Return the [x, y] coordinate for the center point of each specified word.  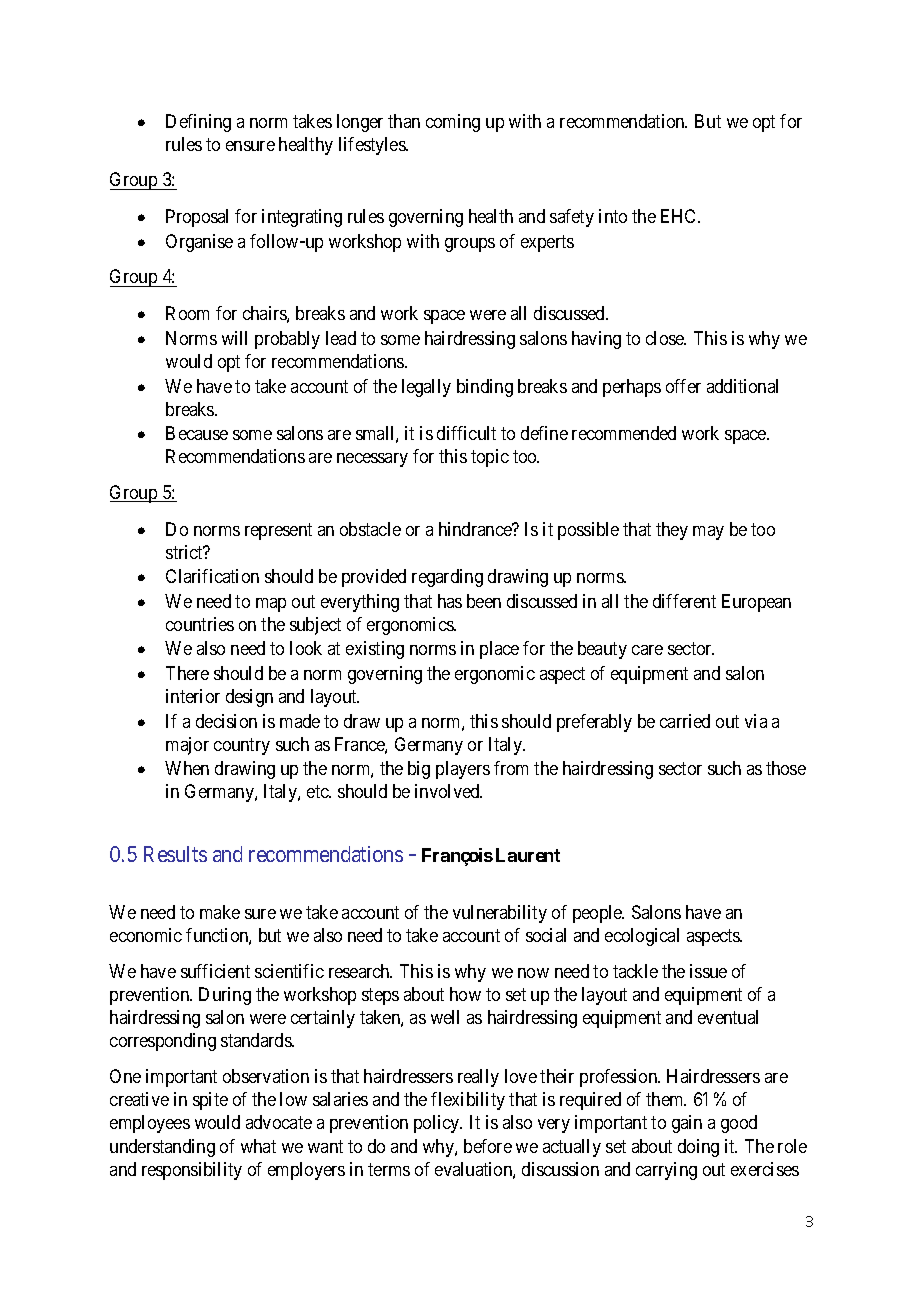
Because [197, 433]
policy [438, 1124]
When [187, 768]
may [708, 533]
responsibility [192, 1171]
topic [490, 458]
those [786, 768]
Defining [198, 123]
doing [698, 1148]
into [613, 216]
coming [453, 123]
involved [448, 791]
